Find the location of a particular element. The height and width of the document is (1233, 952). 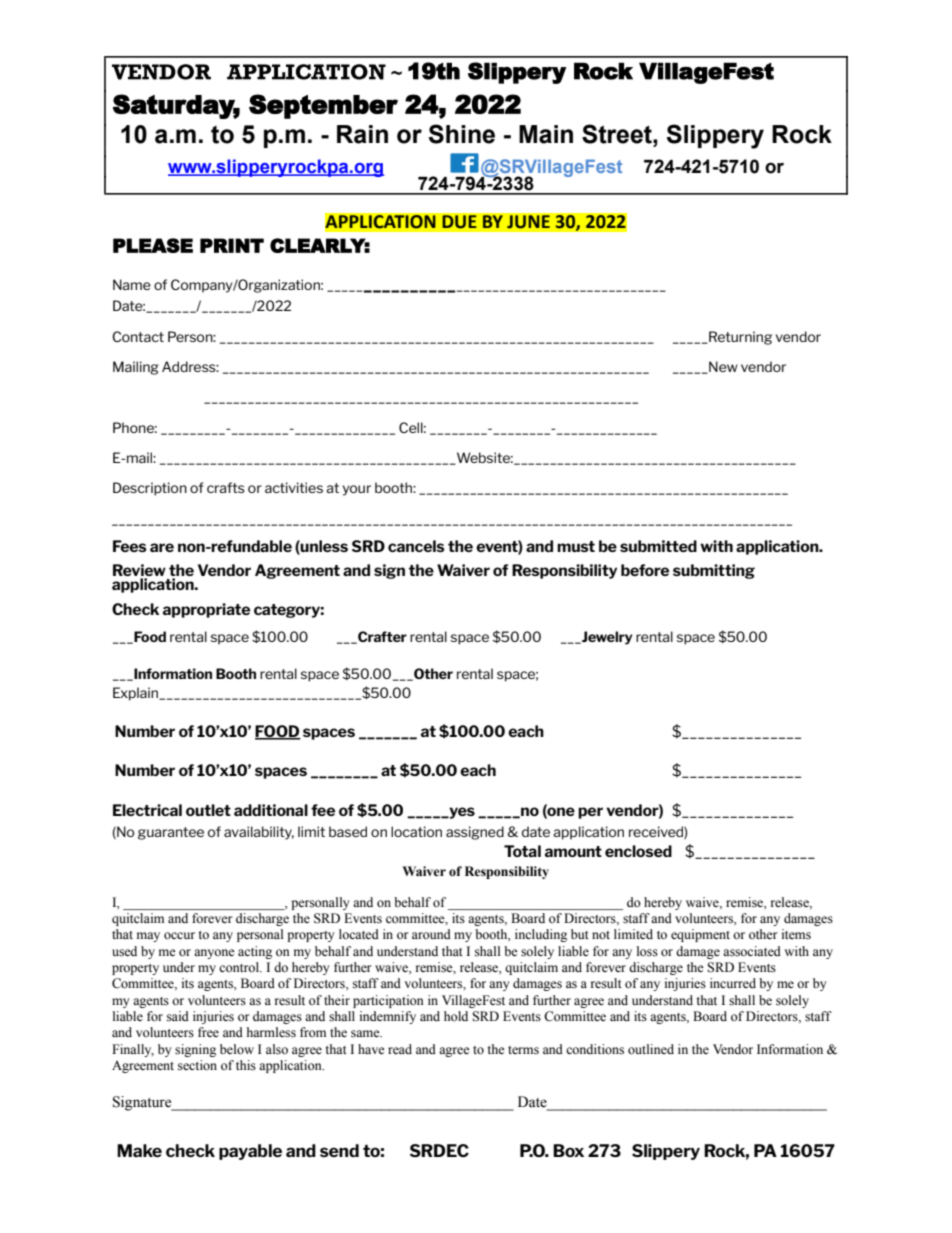

cancels is located at coordinates (416, 546).
